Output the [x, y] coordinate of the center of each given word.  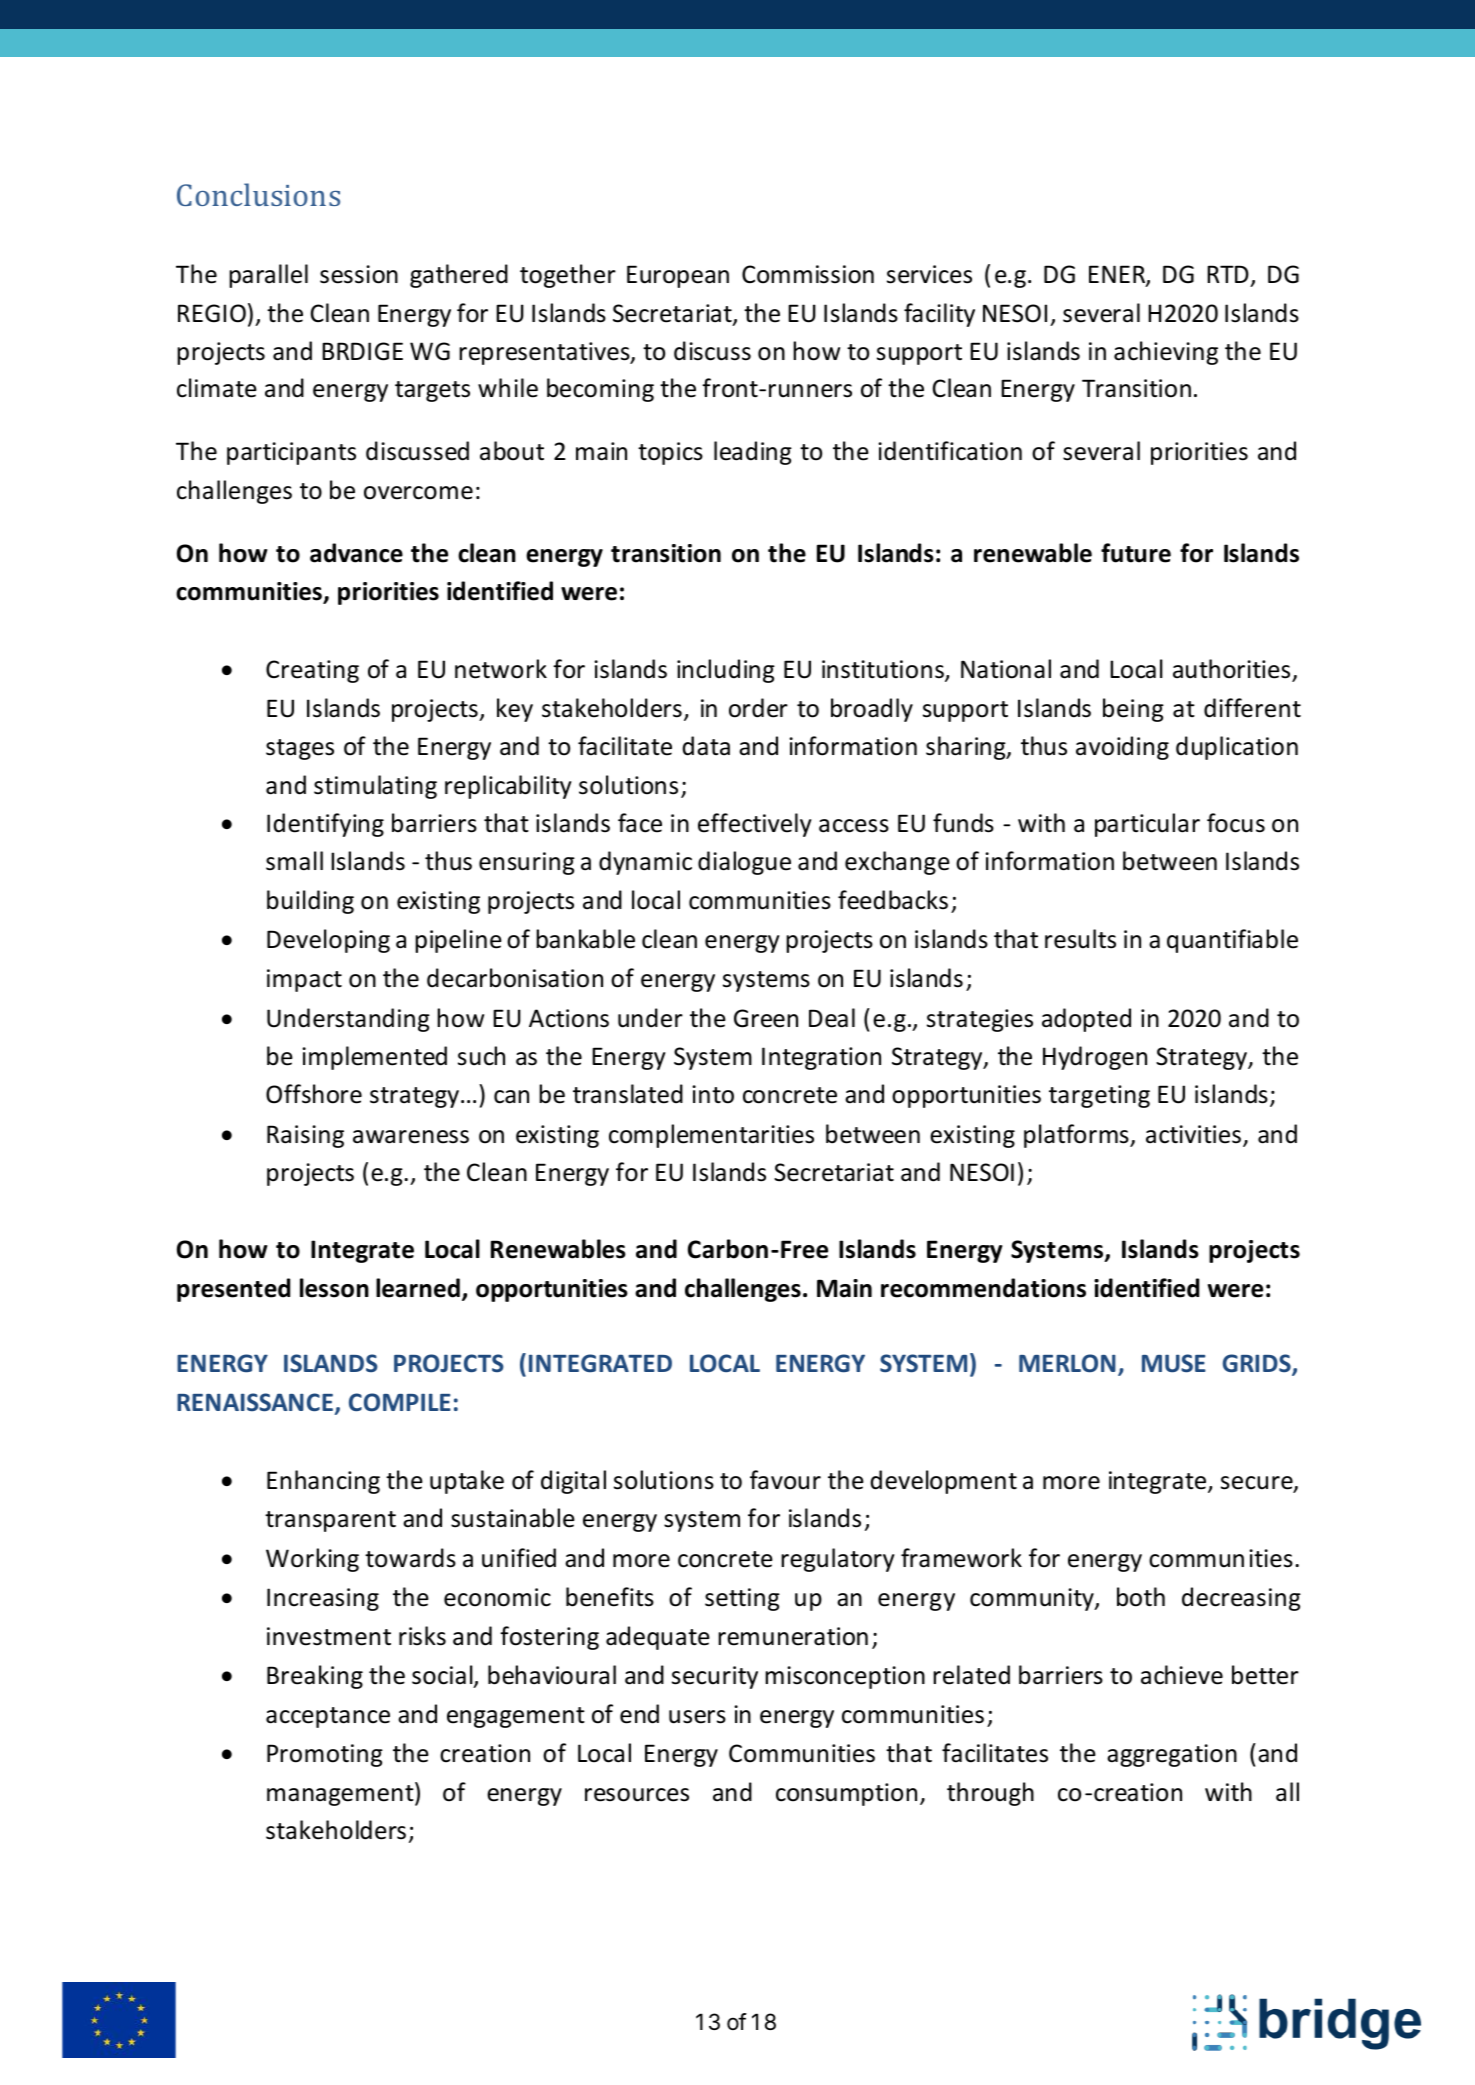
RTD [1228, 274]
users [697, 1717]
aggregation [1172, 1755]
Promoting [325, 1755]
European [678, 276]
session [359, 274]
